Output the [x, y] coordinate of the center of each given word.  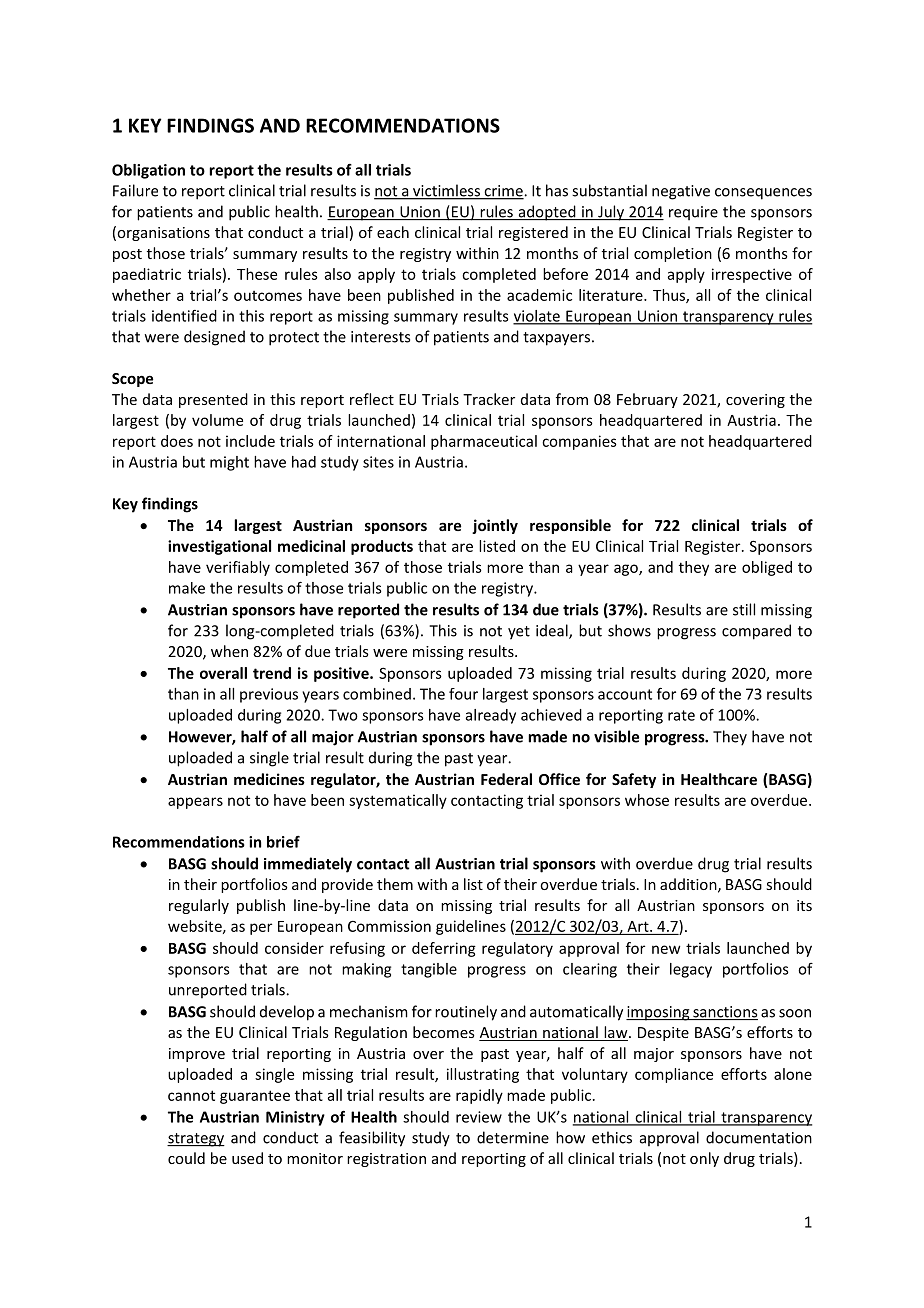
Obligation [148, 171]
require [693, 213]
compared [756, 632]
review [479, 1117]
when [229, 651]
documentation [759, 1137]
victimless [446, 191]
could [186, 1158]
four [463, 694]
